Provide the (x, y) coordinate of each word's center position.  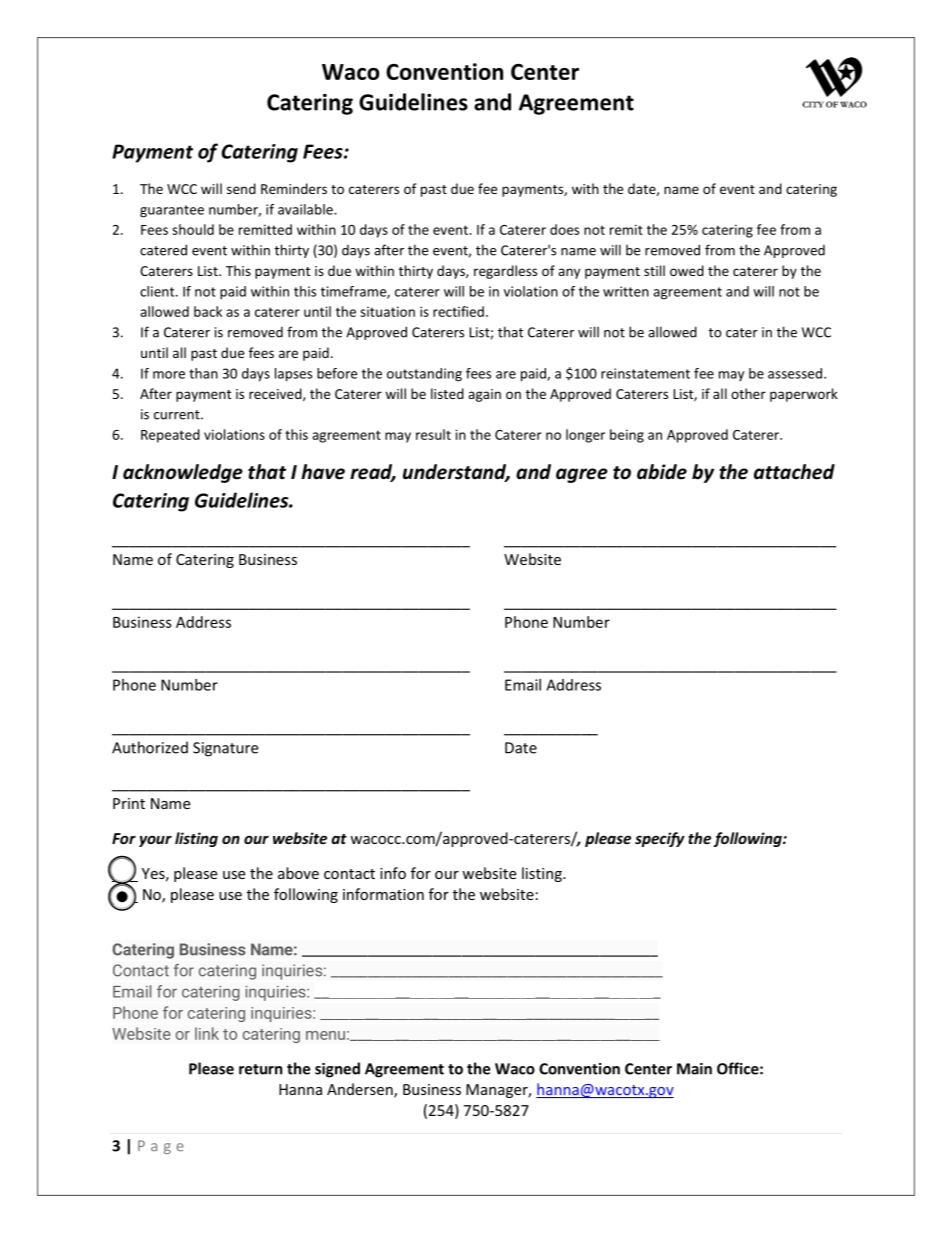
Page (161, 1147)
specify (660, 839)
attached (794, 472)
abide (662, 472)
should (193, 229)
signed (337, 1070)
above (298, 873)
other (748, 393)
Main (694, 1069)
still (654, 270)
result (433, 434)
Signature (225, 749)
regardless (505, 272)
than (203, 373)
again (484, 395)
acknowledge (183, 473)
